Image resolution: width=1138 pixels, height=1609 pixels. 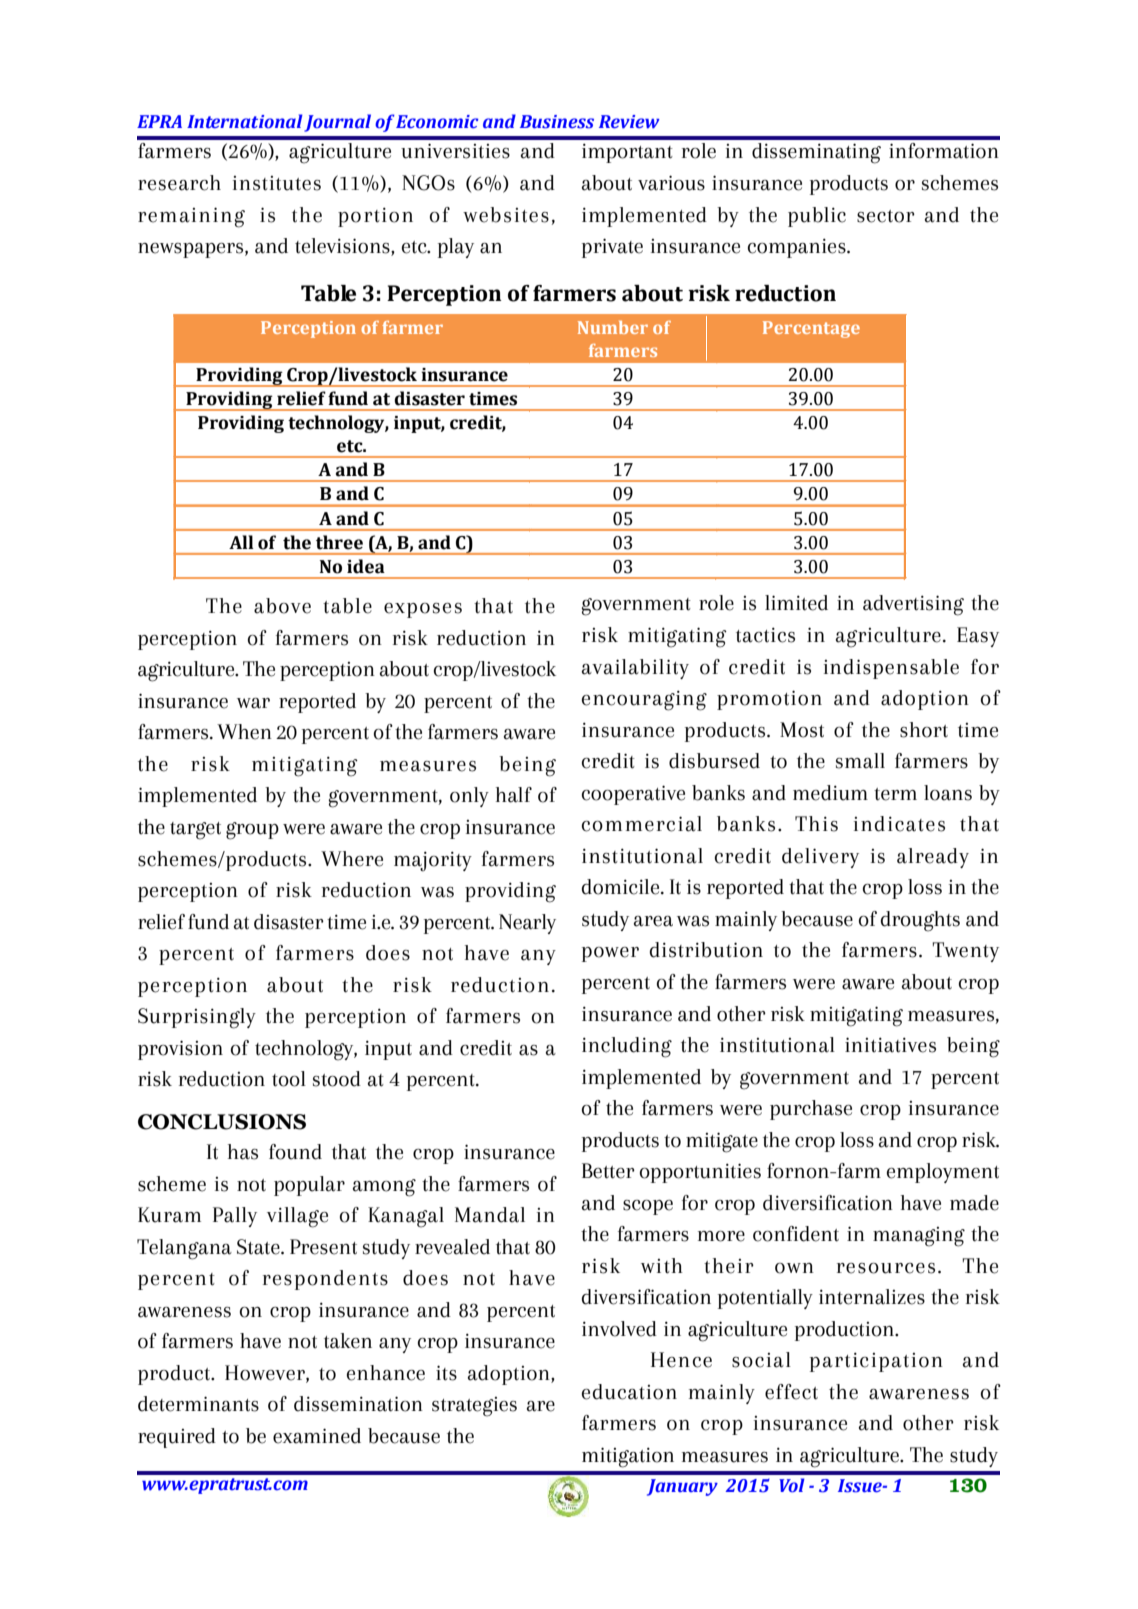 I want to click on sector, so click(x=886, y=216).
